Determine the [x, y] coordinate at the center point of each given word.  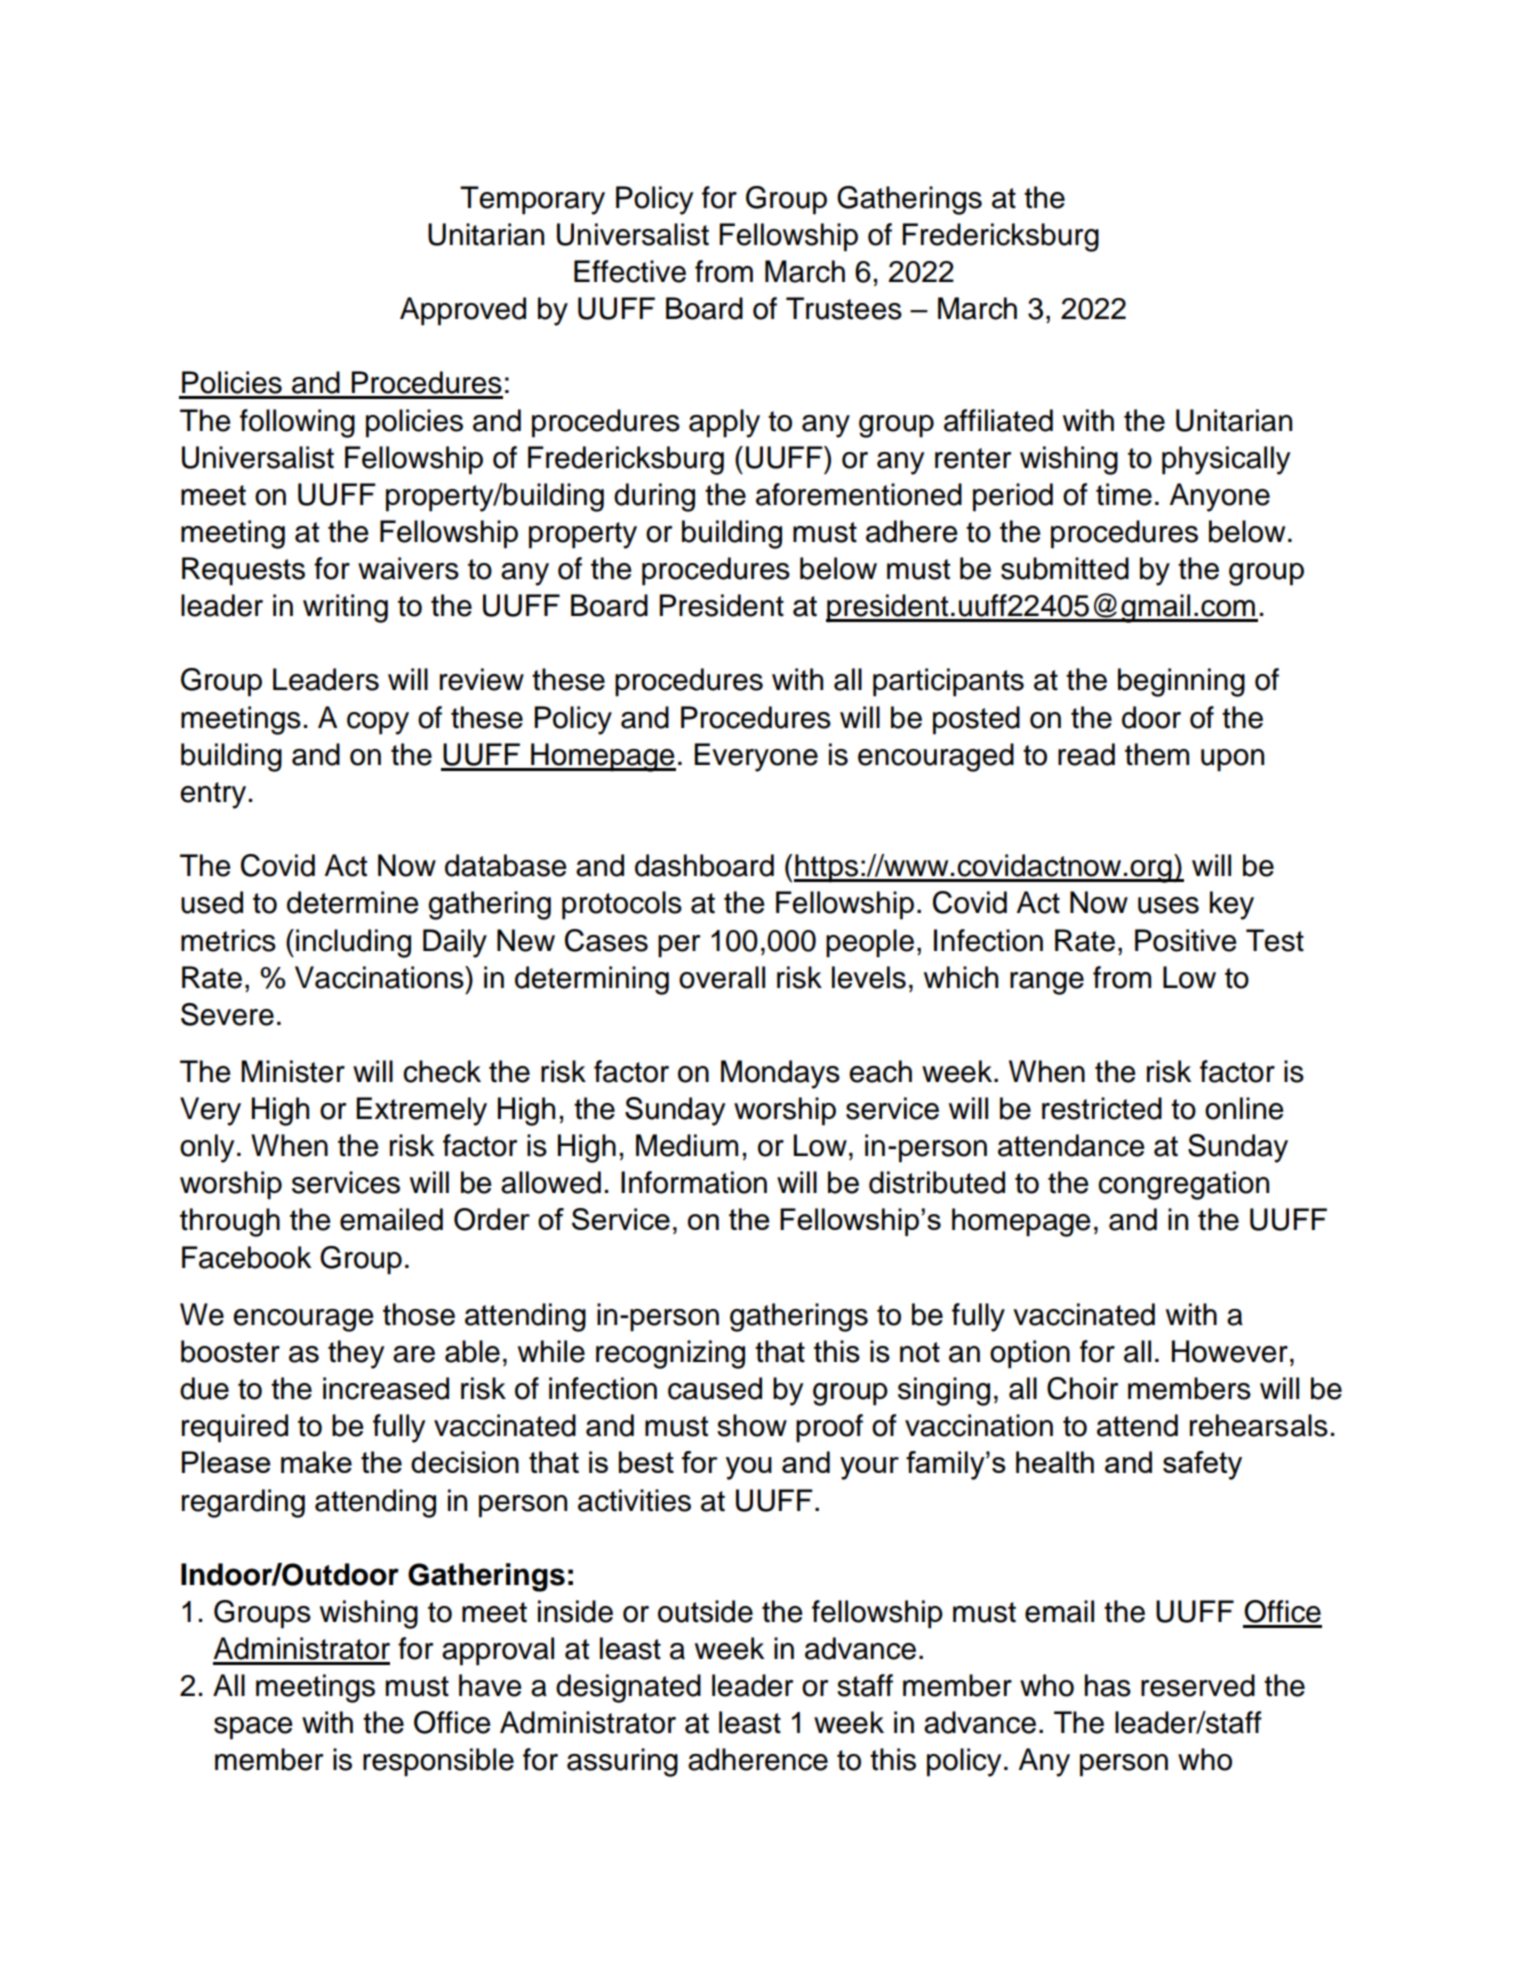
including [353, 943]
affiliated [998, 420]
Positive [1186, 940]
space [253, 1728]
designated [628, 1688]
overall [722, 977]
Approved [463, 311]
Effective [630, 271]
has [1108, 1685]
